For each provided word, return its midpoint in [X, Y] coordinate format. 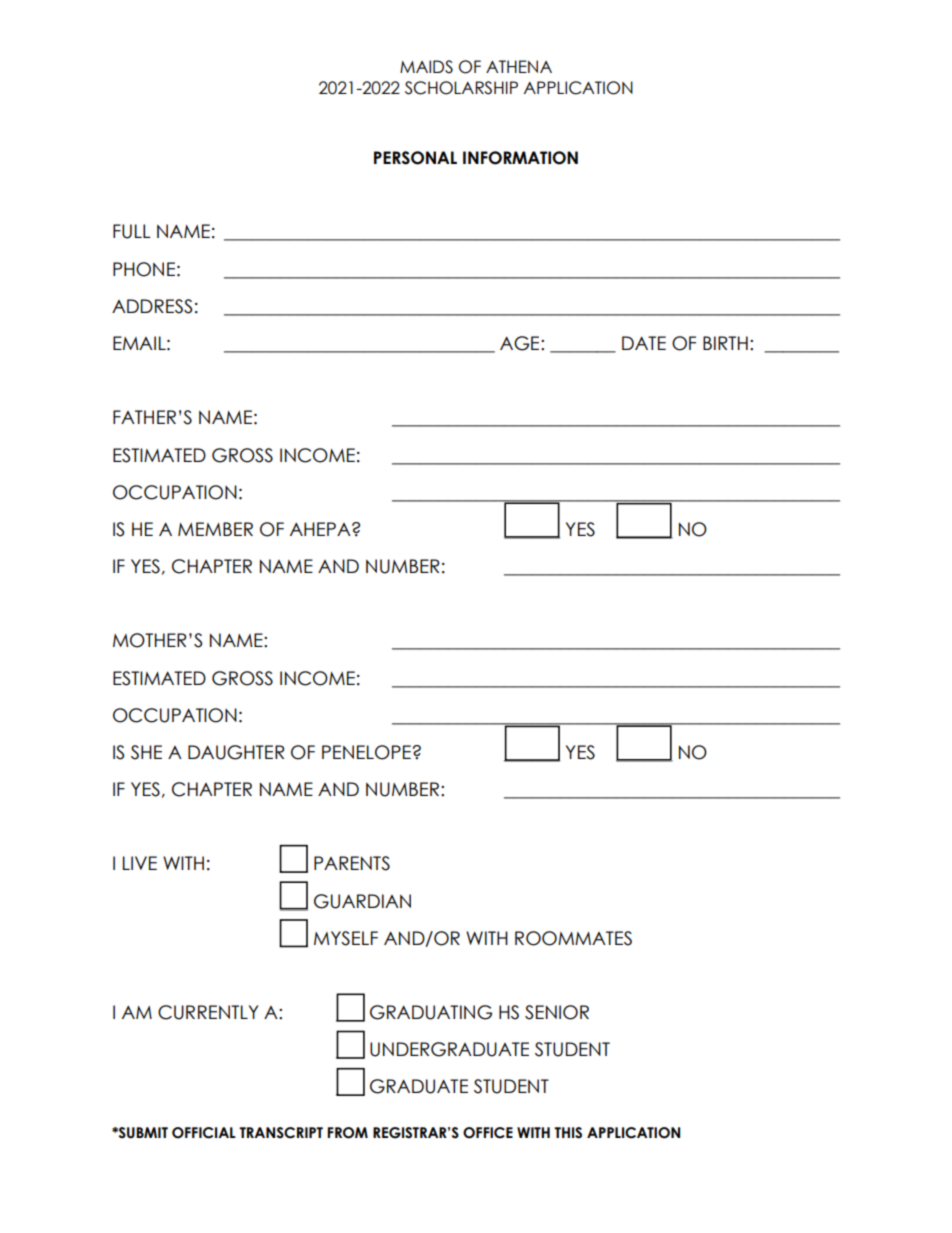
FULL [132, 231]
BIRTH [725, 343]
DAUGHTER [236, 752]
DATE [644, 343]
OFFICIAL [204, 1133]
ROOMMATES [573, 938]
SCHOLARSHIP [461, 88]
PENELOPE [366, 752]
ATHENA [519, 66]
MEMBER [215, 529]
